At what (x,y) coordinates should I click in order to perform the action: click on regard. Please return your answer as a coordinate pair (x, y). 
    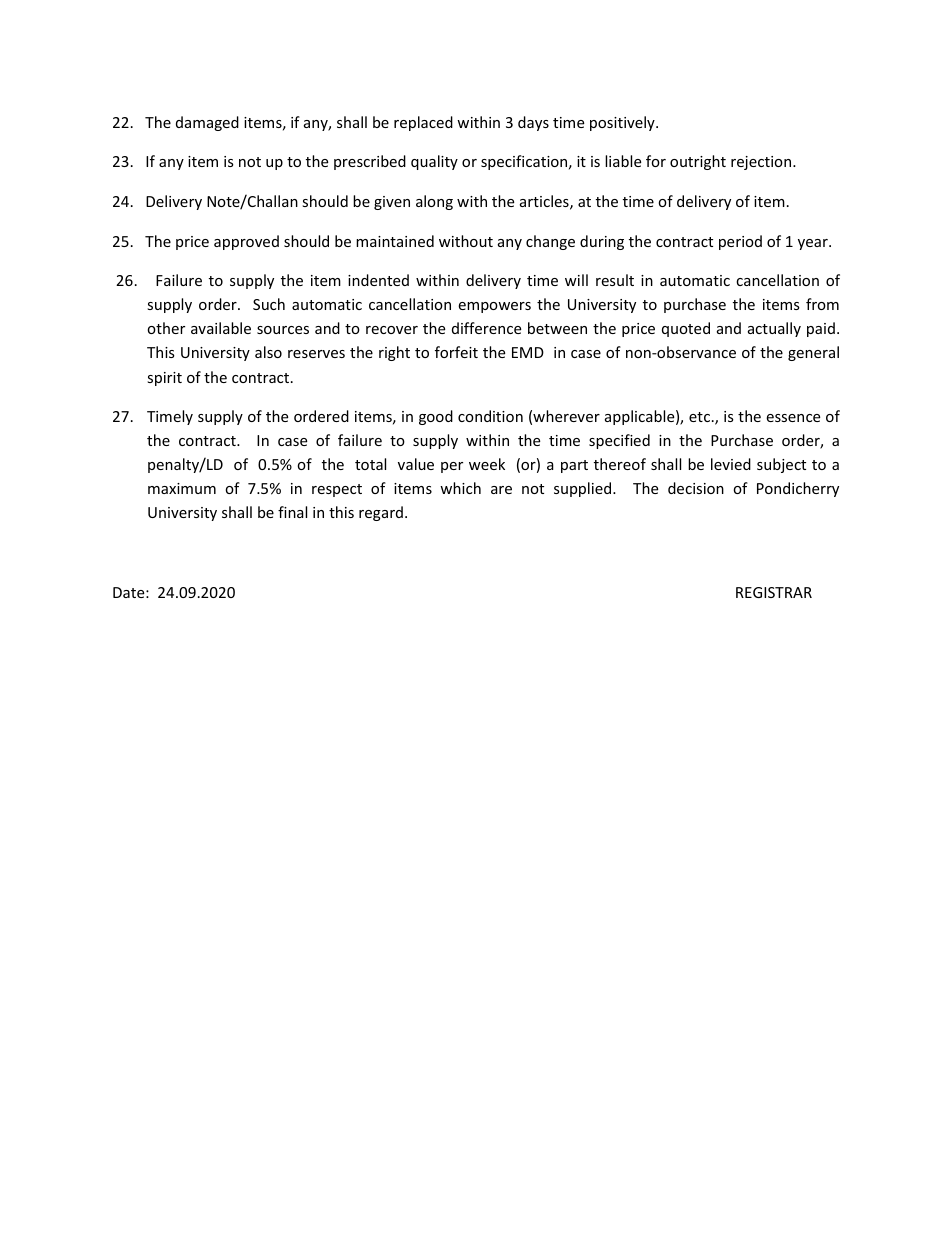
    Looking at the image, I should click on (381, 513).
